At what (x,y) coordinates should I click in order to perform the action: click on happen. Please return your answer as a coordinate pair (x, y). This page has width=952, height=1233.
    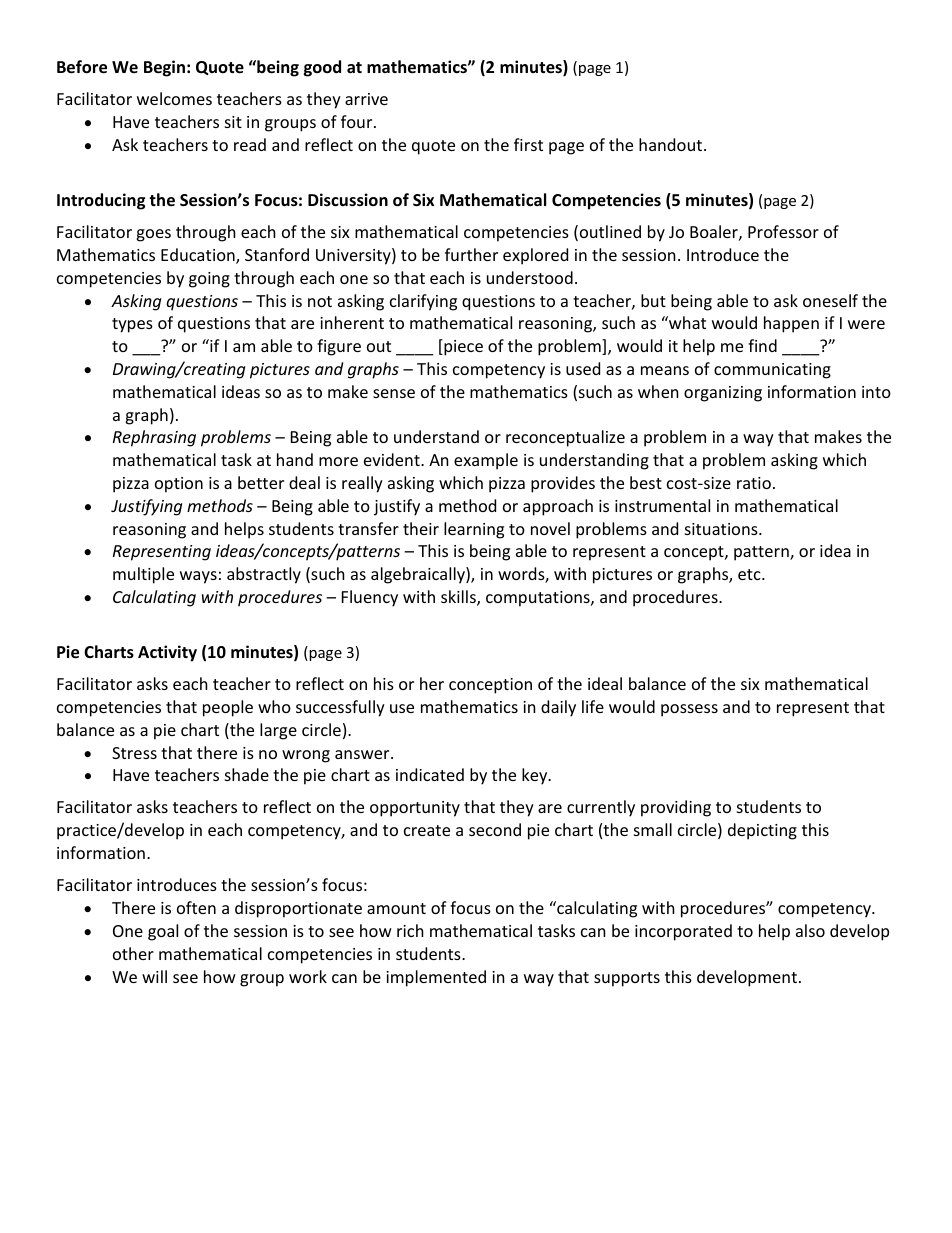
    Looking at the image, I should click on (791, 324).
